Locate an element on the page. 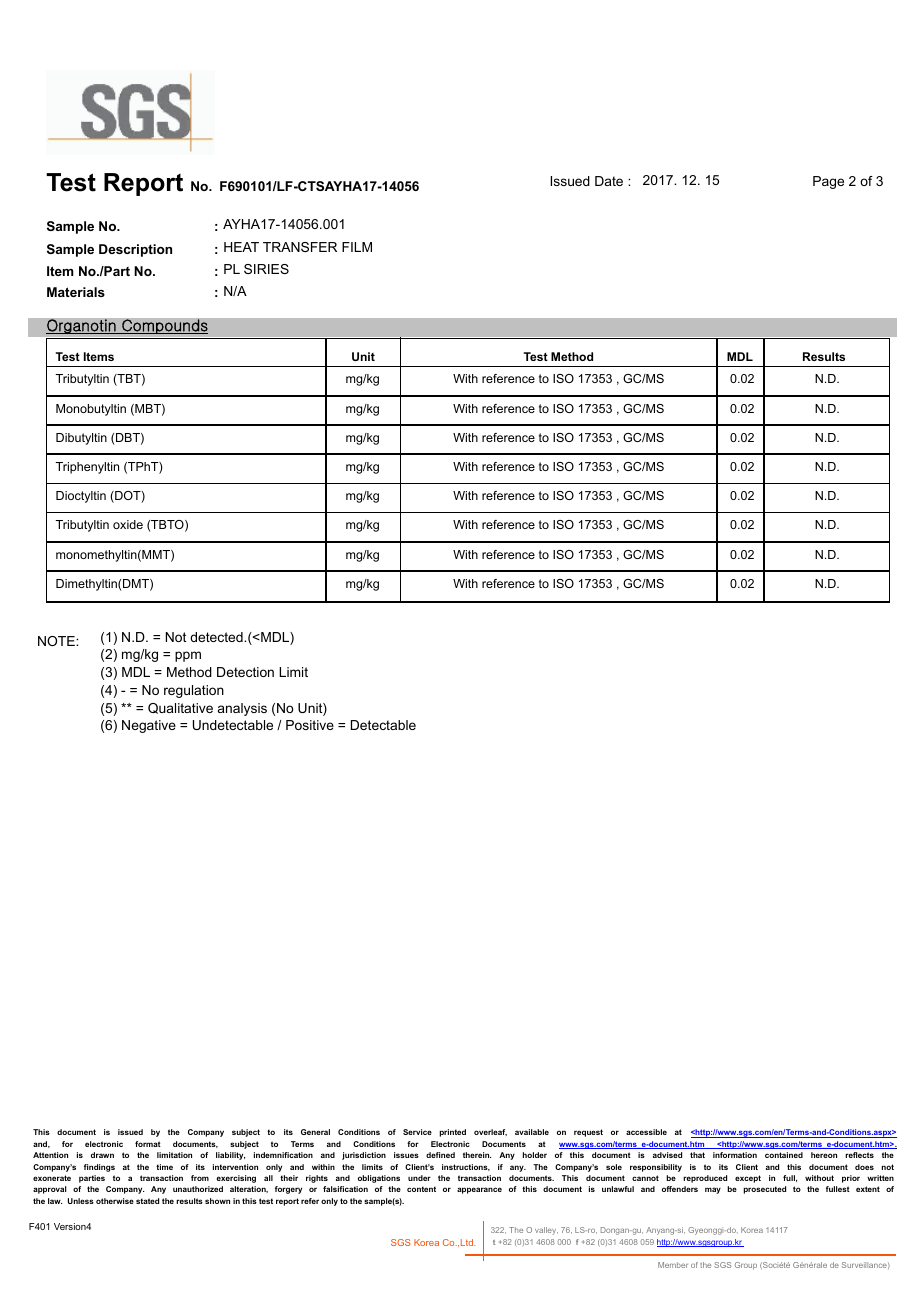  appearance is located at coordinates (479, 1190).
